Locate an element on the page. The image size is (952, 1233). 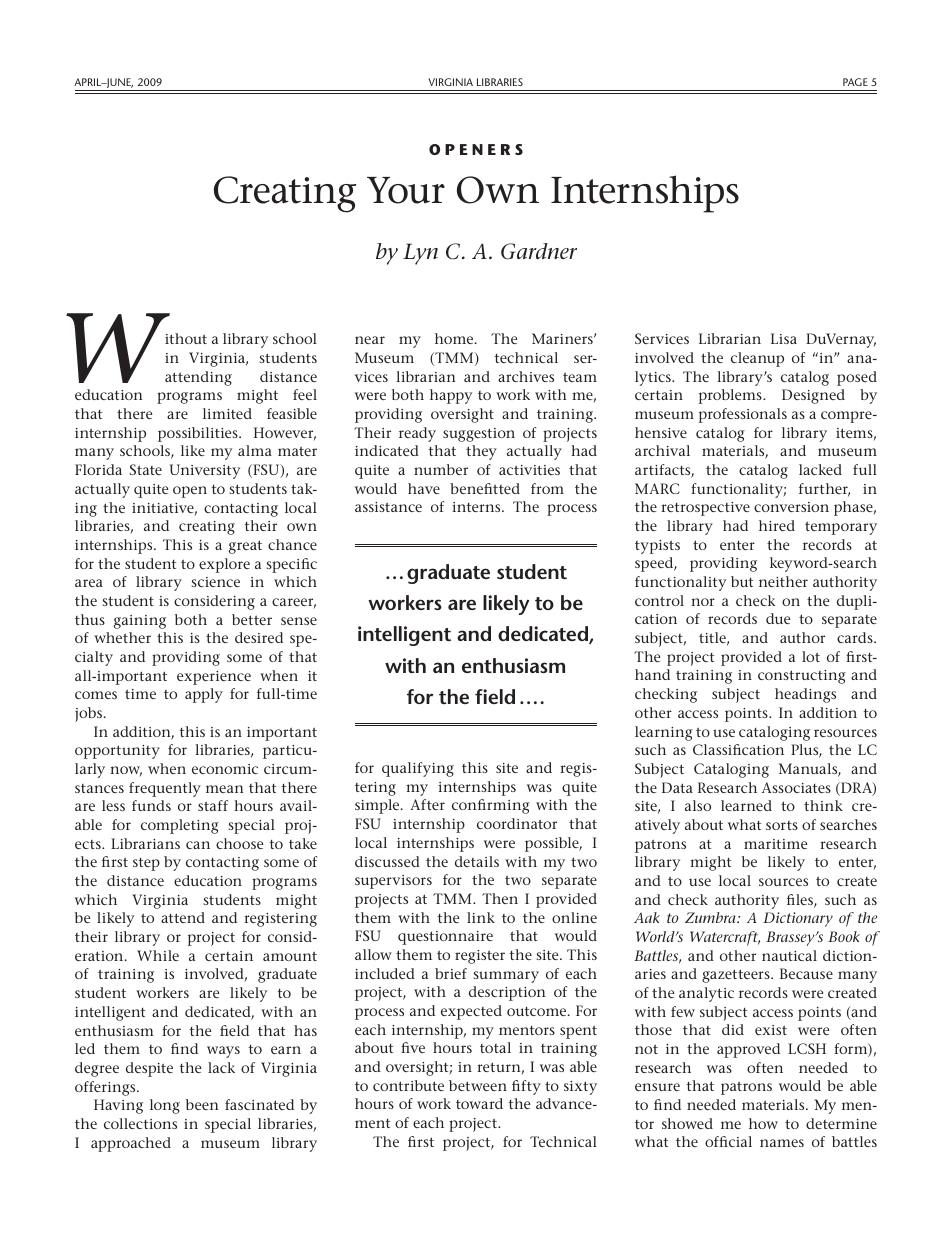
possibilities is located at coordinates (199, 434).
